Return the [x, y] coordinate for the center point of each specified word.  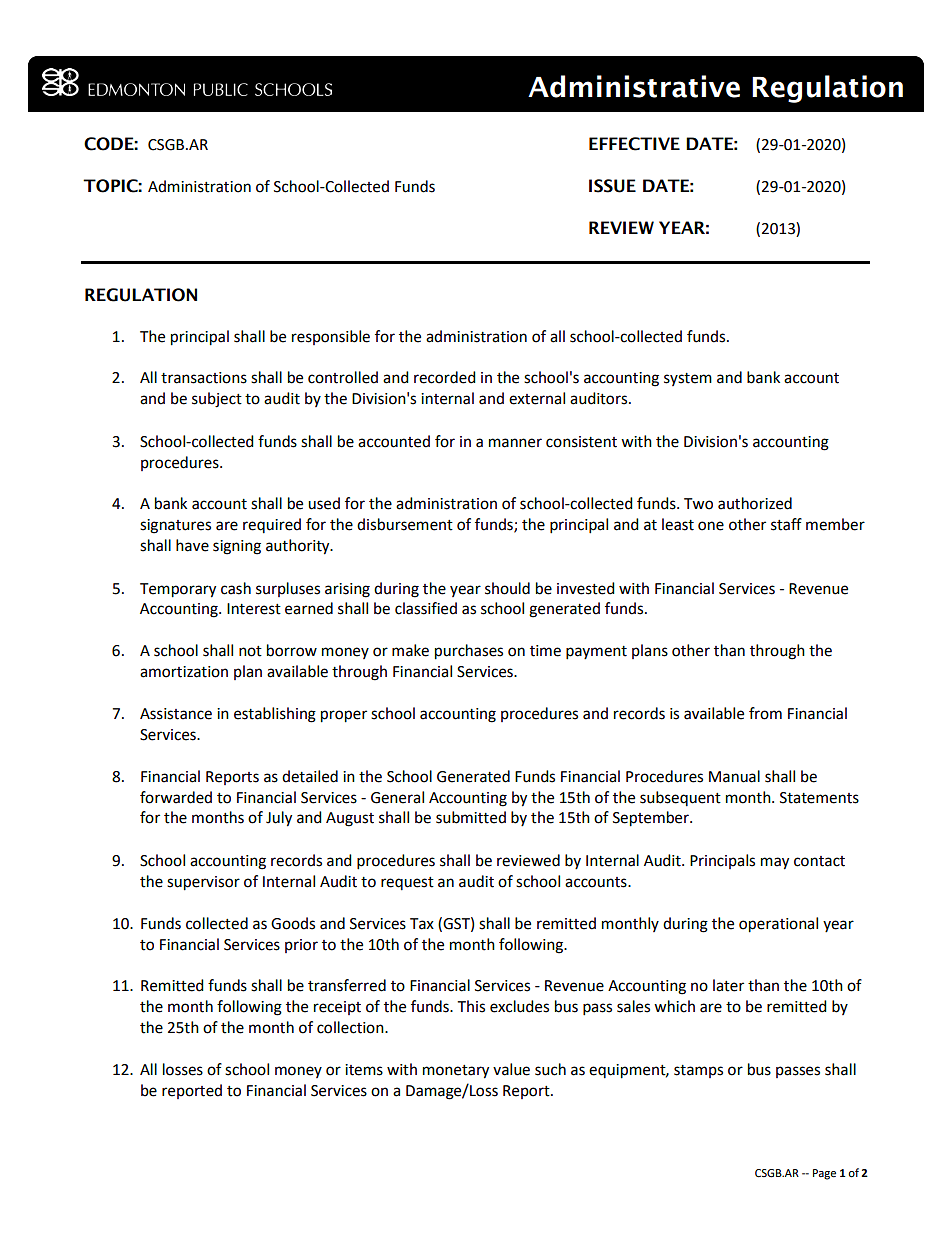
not [250, 651]
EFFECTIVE [634, 144]
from [765, 713]
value [511, 1069]
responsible [331, 337]
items [364, 1070]
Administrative [634, 86]
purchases [469, 652]
